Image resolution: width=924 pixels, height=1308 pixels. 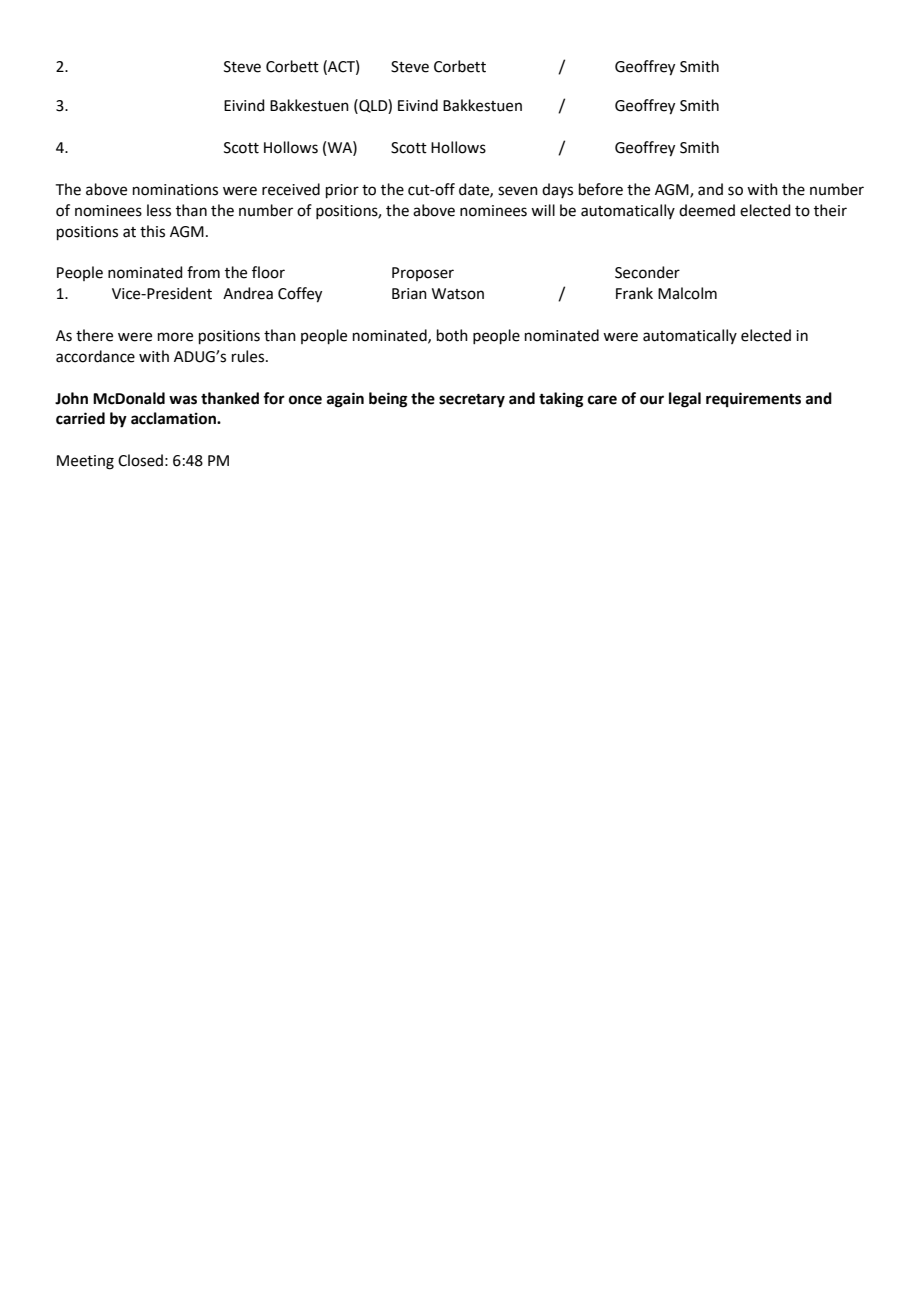 I want to click on this, so click(x=152, y=231).
